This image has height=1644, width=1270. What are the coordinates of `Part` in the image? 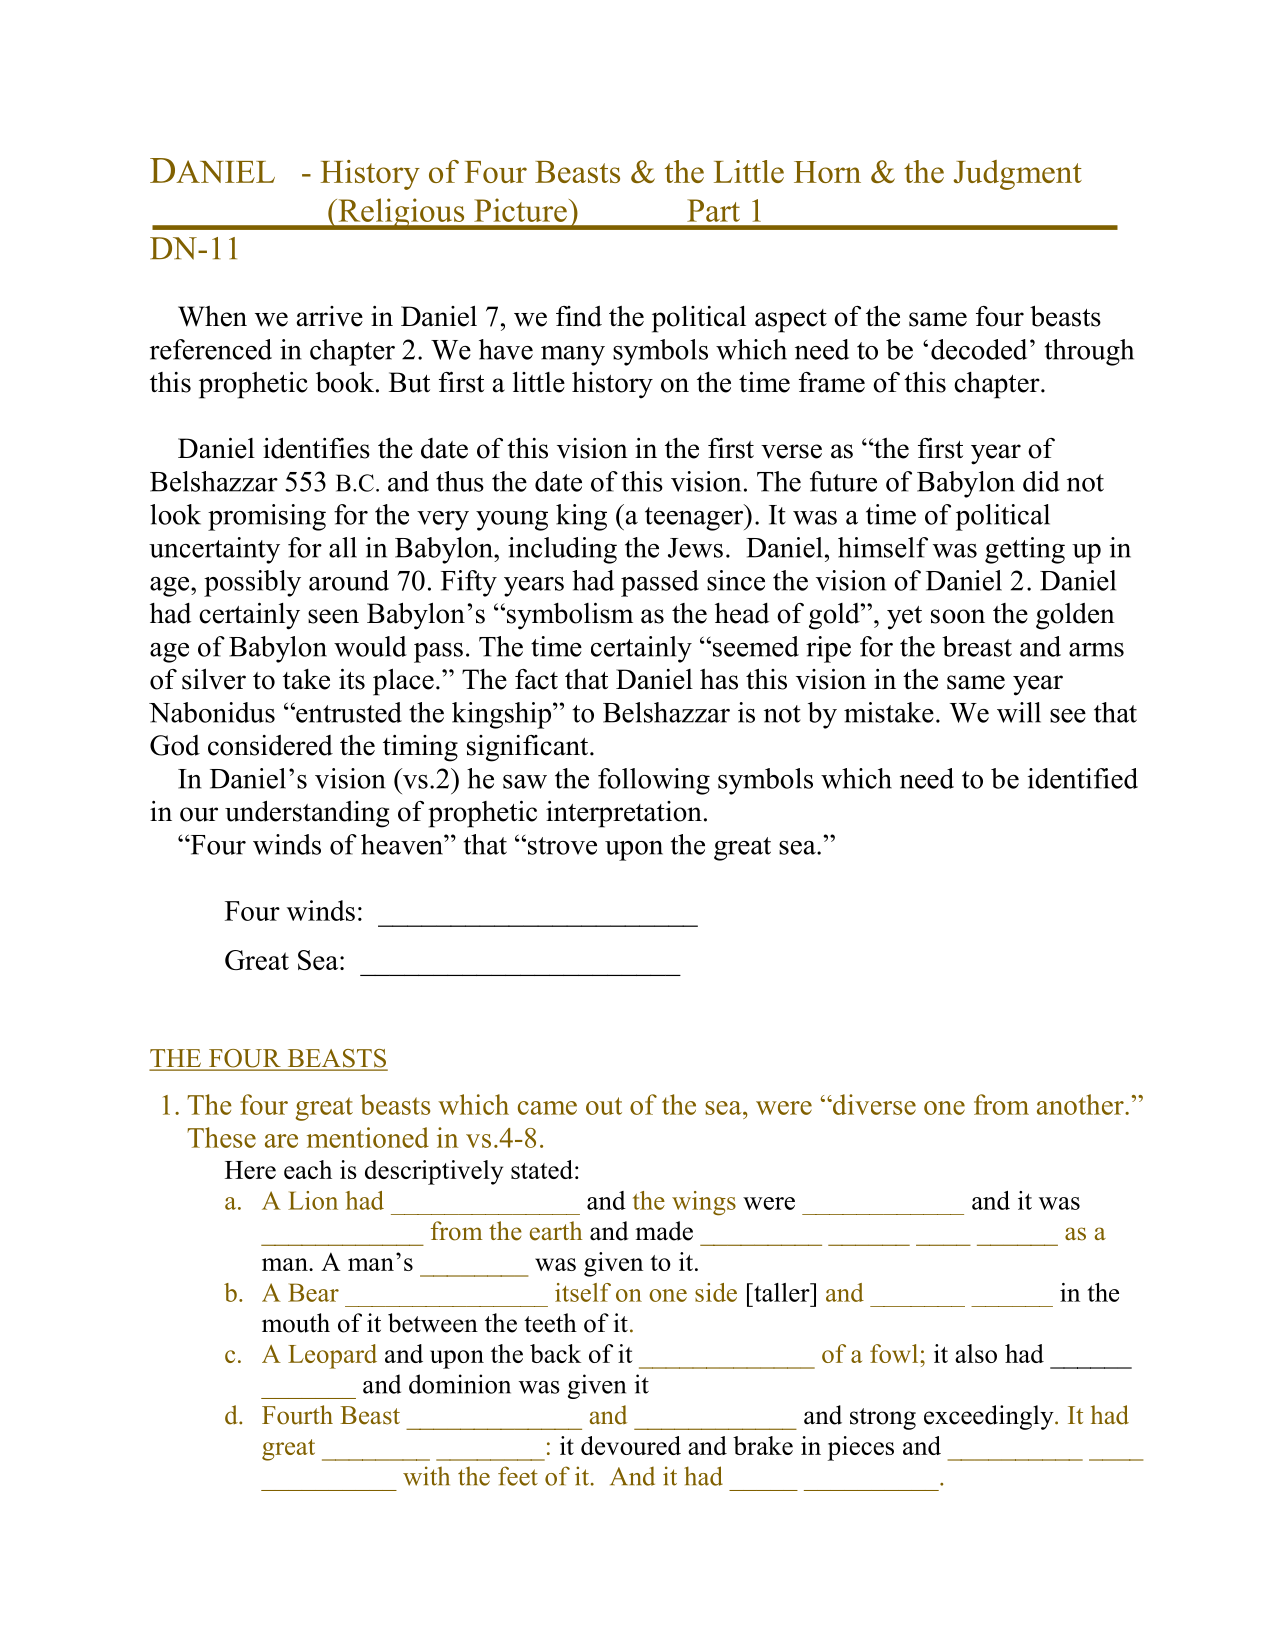 It's located at (713, 210).
